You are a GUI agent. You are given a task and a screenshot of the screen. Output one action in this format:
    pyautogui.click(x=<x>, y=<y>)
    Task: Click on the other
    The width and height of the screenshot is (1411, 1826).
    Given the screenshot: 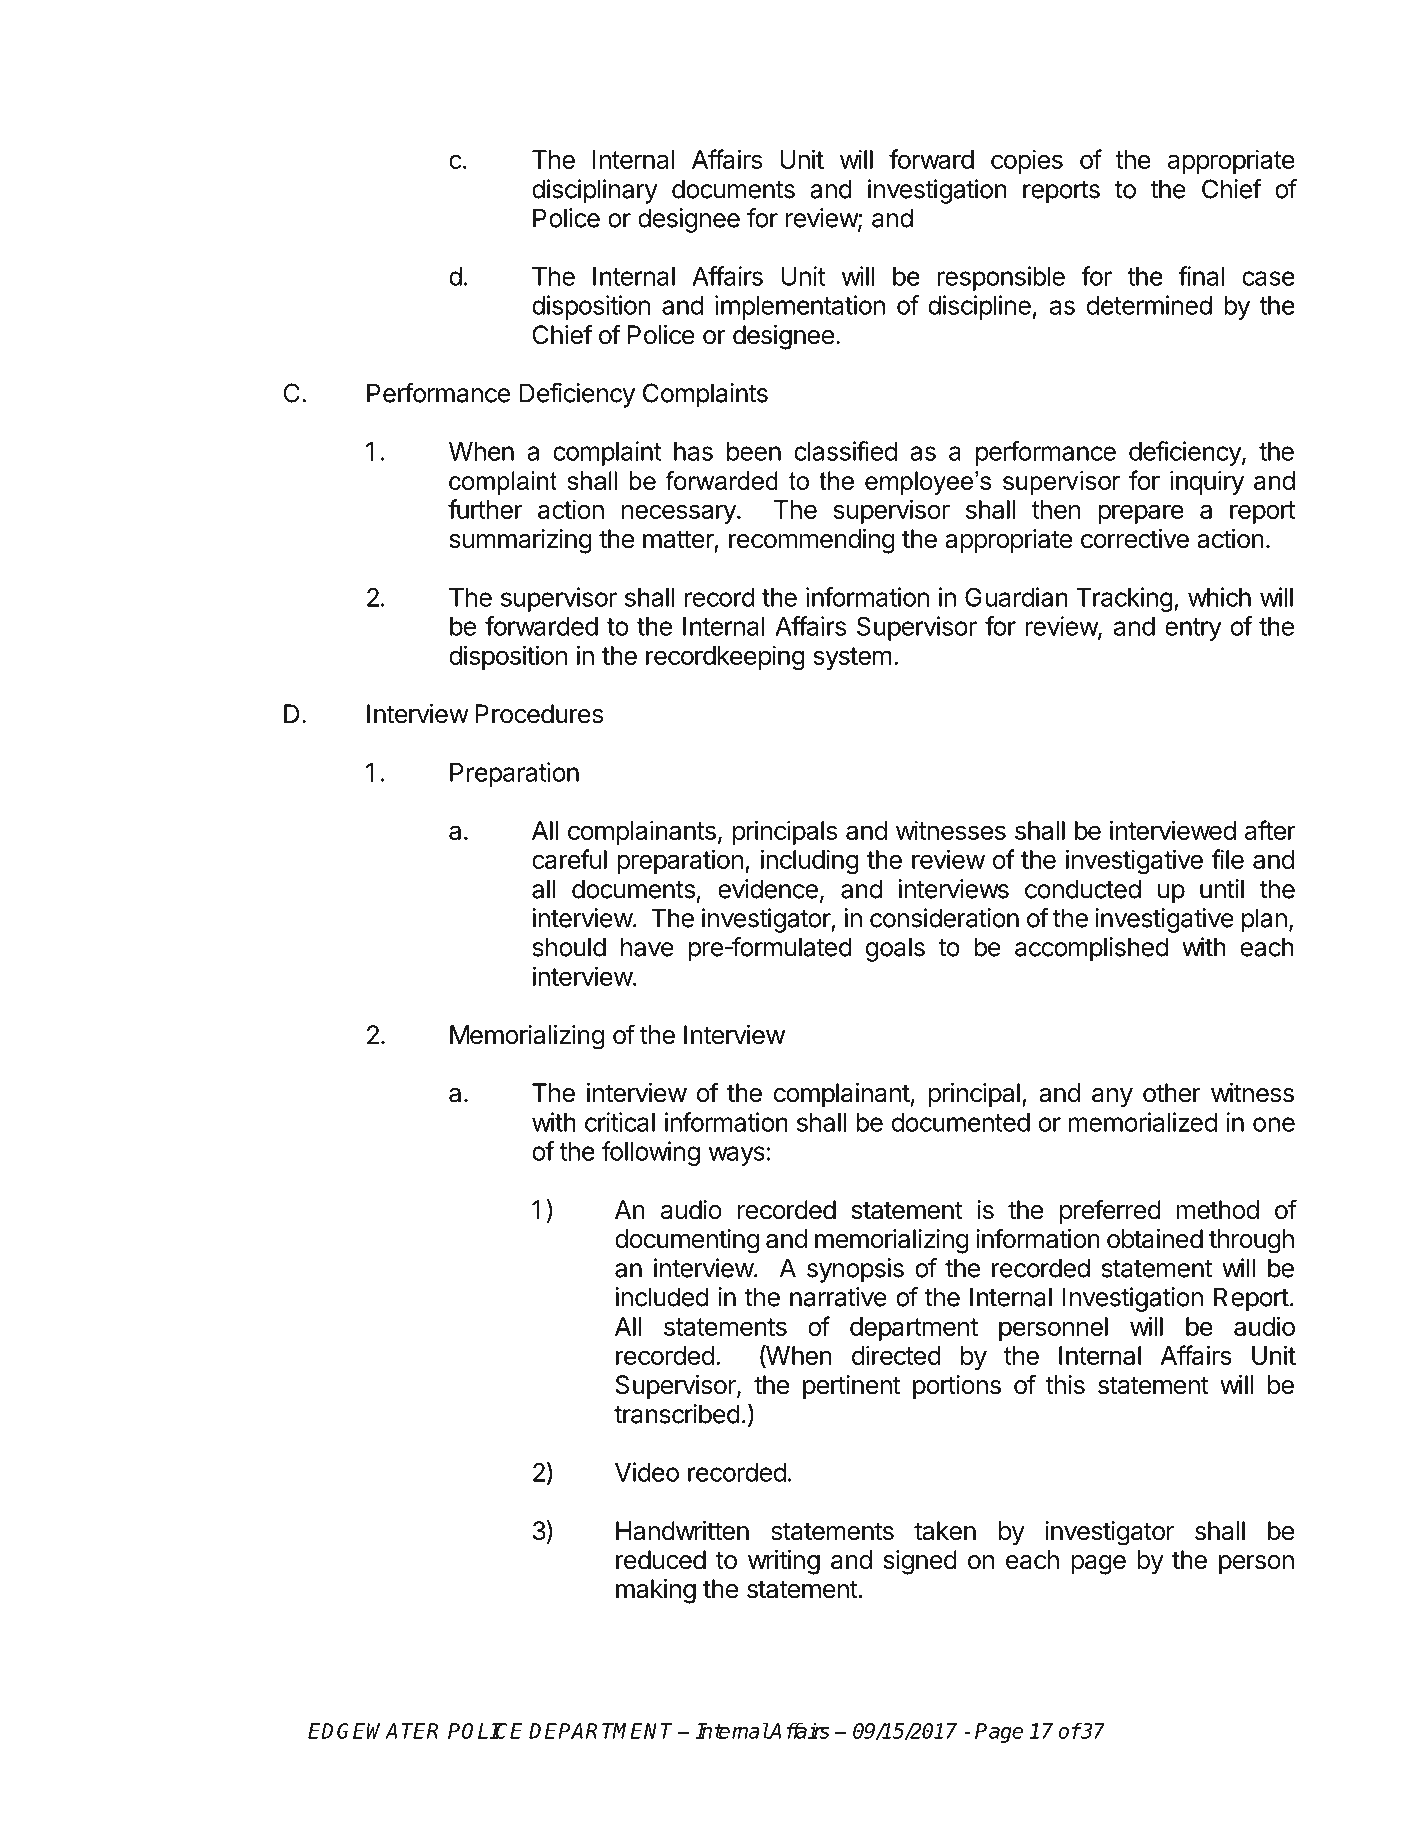 What is the action you would take?
    pyautogui.click(x=1172, y=1093)
